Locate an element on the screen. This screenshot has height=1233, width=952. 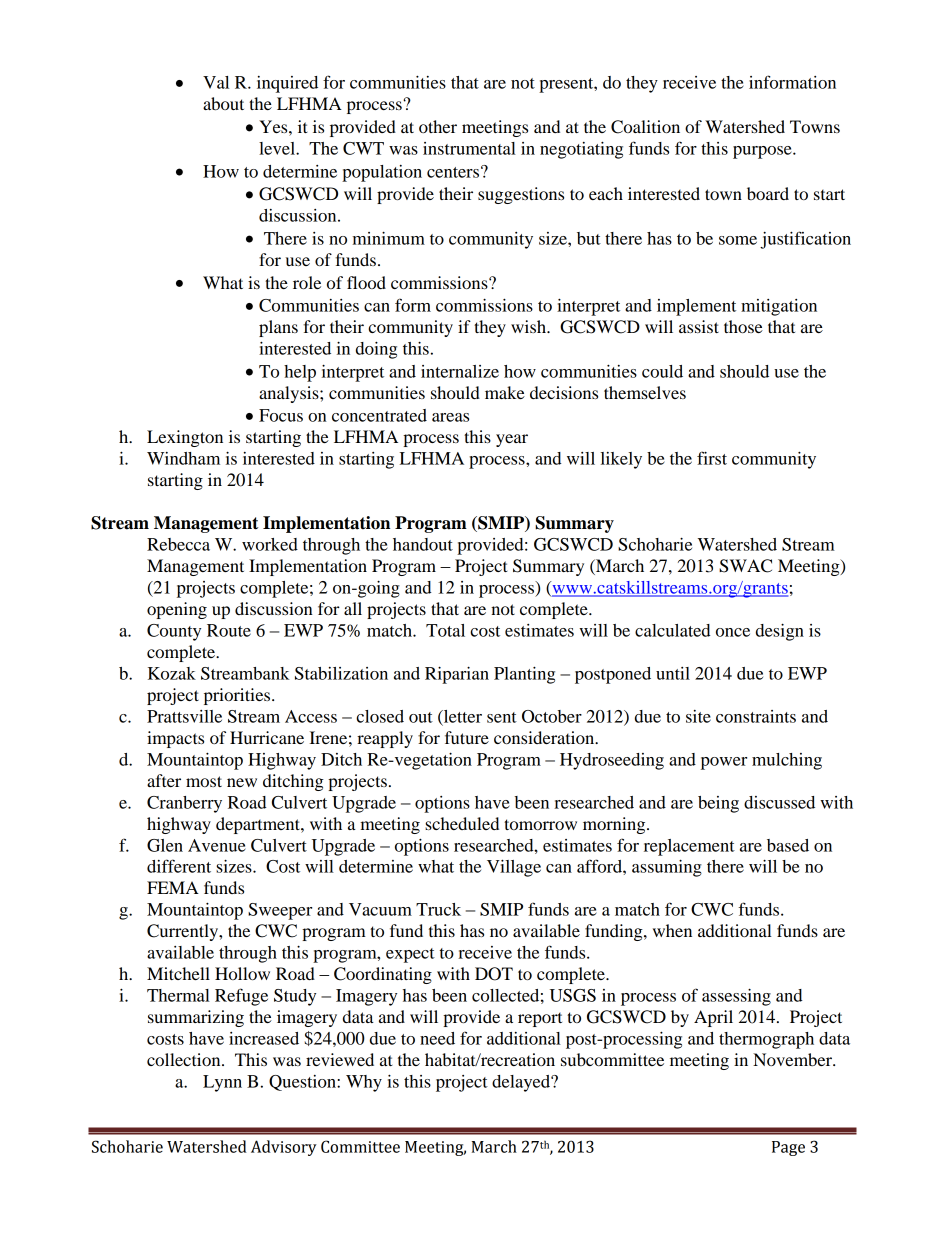
Total is located at coordinates (445, 630).
